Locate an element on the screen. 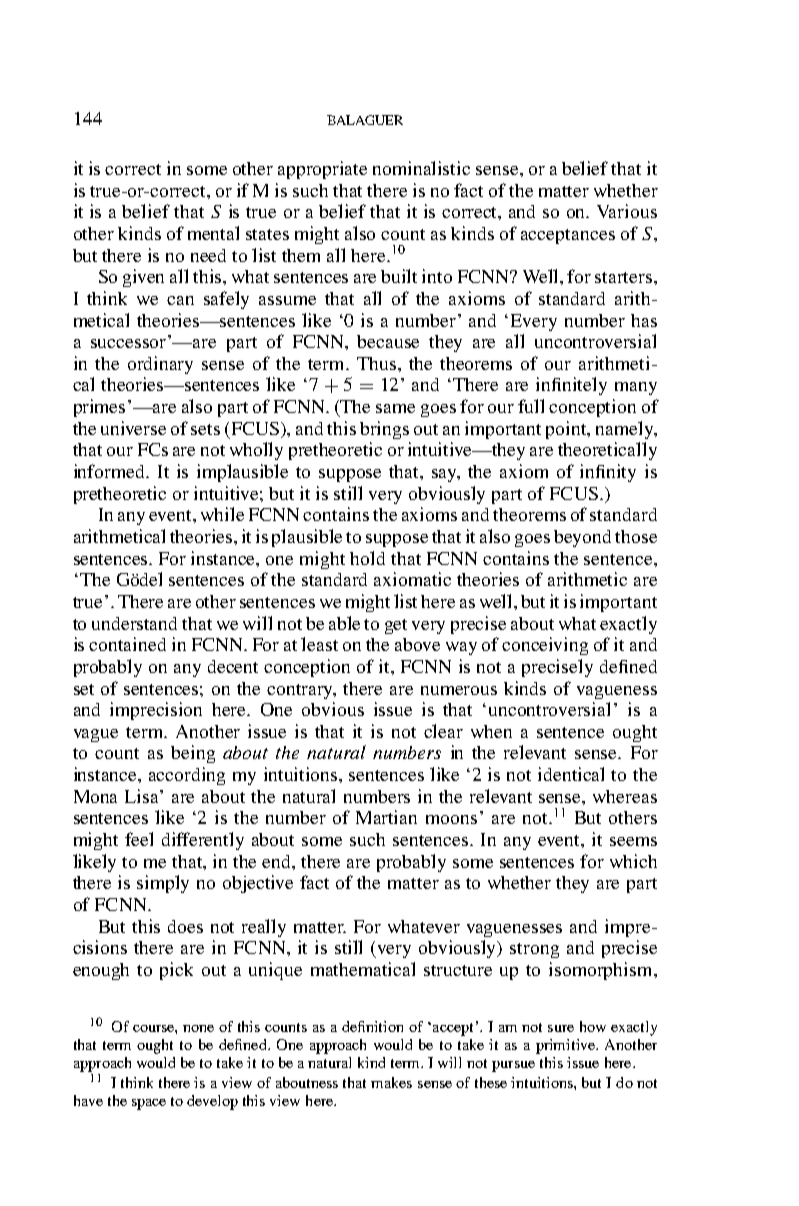  mental is located at coordinates (213, 233).
